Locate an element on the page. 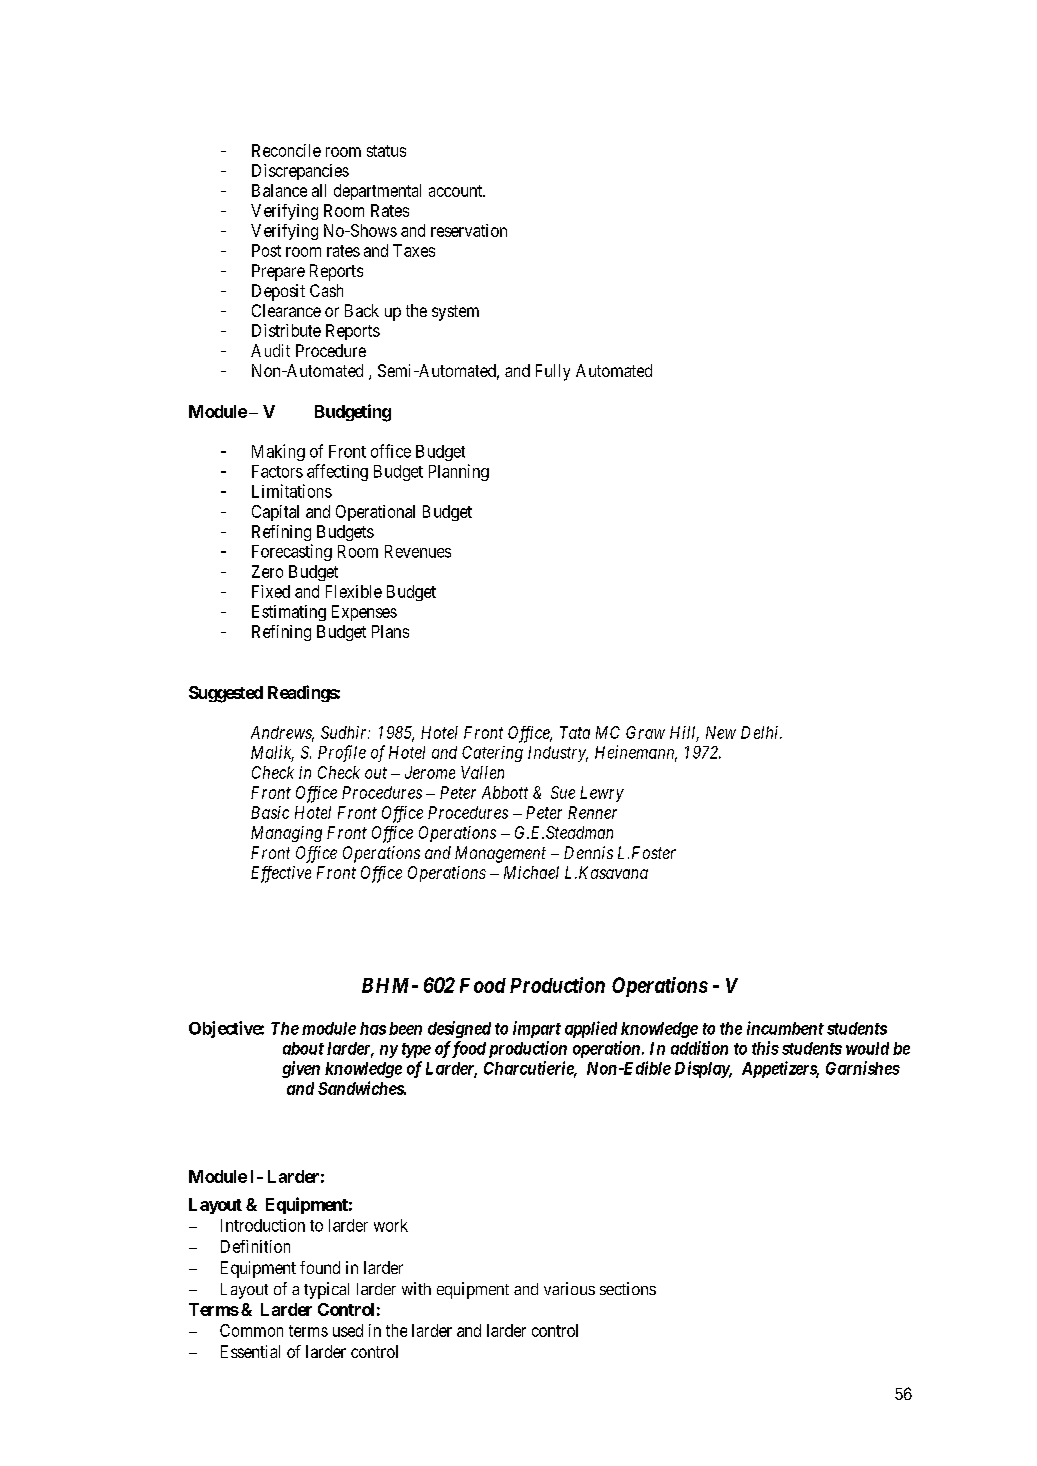 The width and height of the document is (1037, 1466). Andrews is located at coordinates (282, 734).
